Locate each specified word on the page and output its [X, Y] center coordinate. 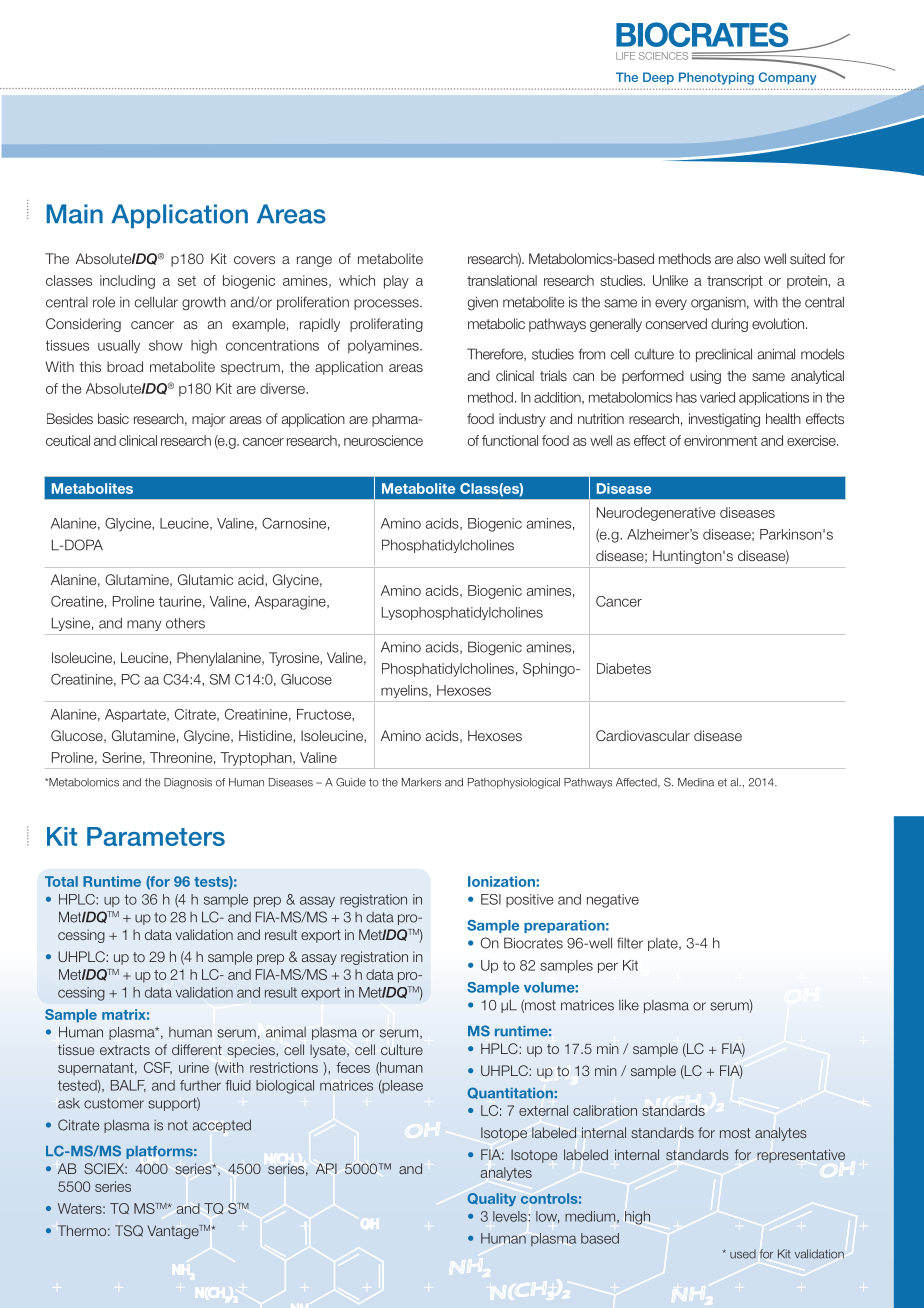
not [178, 1125]
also [748, 258]
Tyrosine [295, 659]
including [127, 282]
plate [664, 944]
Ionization [502, 881]
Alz [636, 534]
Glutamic [205, 579]
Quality [491, 1200]
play [396, 282]
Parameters [156, 836]
